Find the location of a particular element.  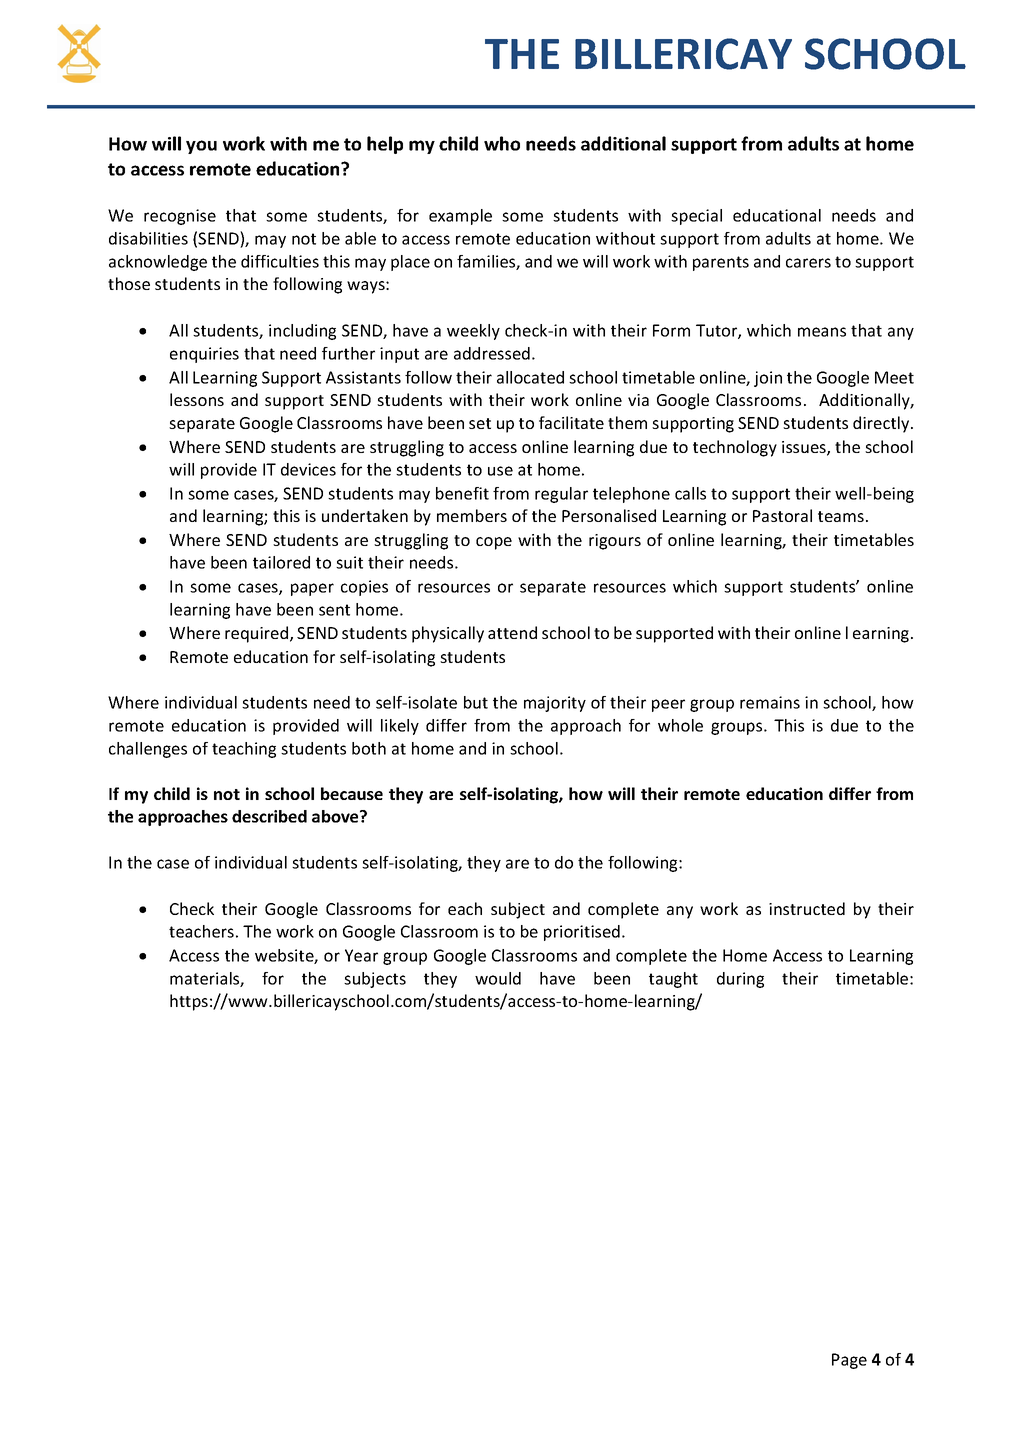

carers is located at coordinates (808, 263).
